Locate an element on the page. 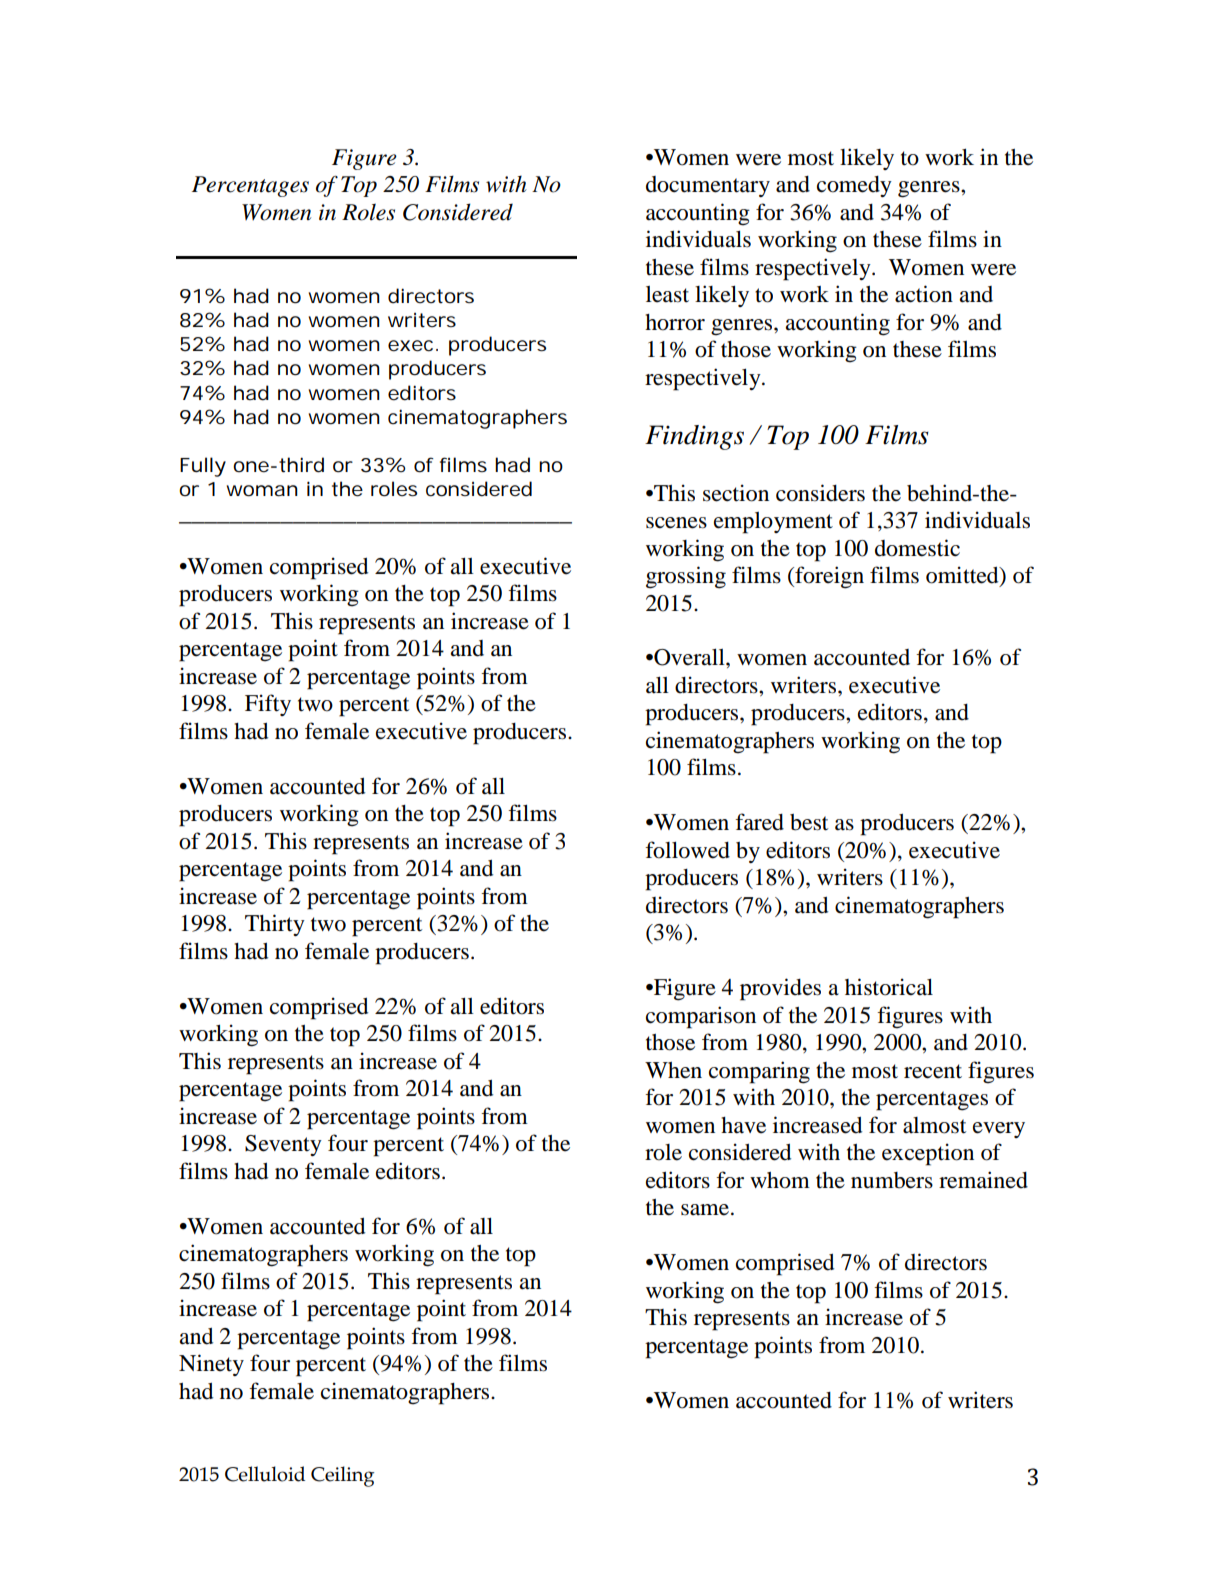 The height and width of the image is (1578, 1219). comedy is located at coordinates (854, 186).
